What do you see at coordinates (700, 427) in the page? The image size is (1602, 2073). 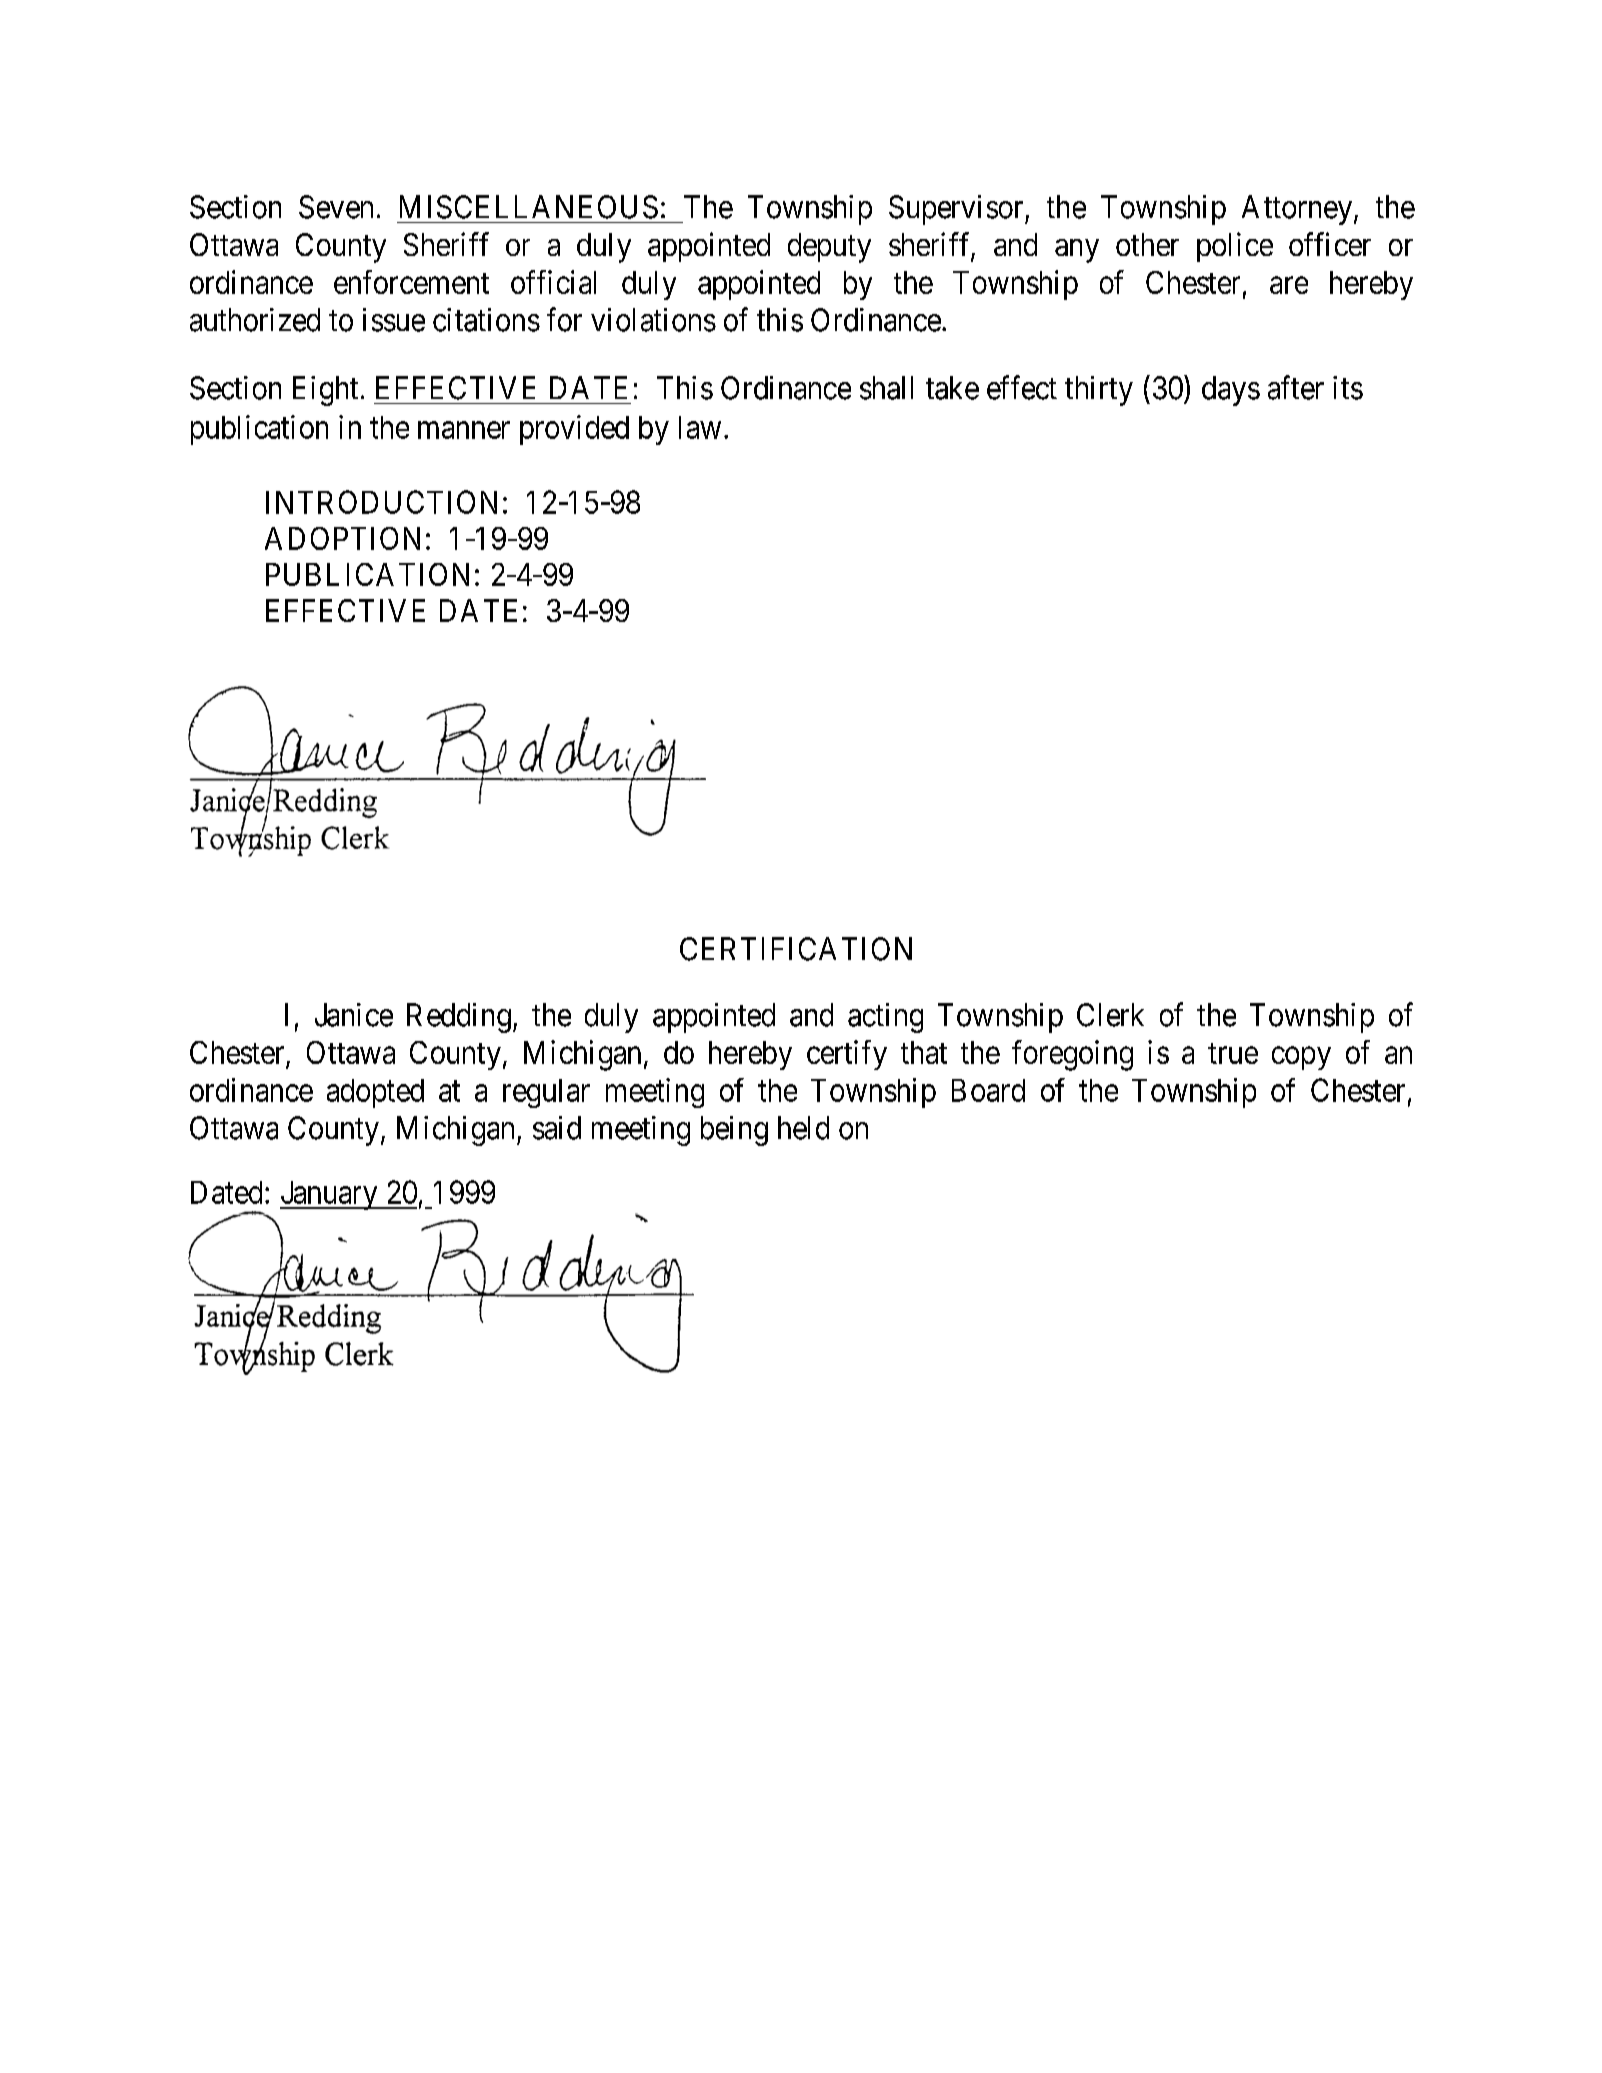 I see `law` at bounding box center [700, 427].
